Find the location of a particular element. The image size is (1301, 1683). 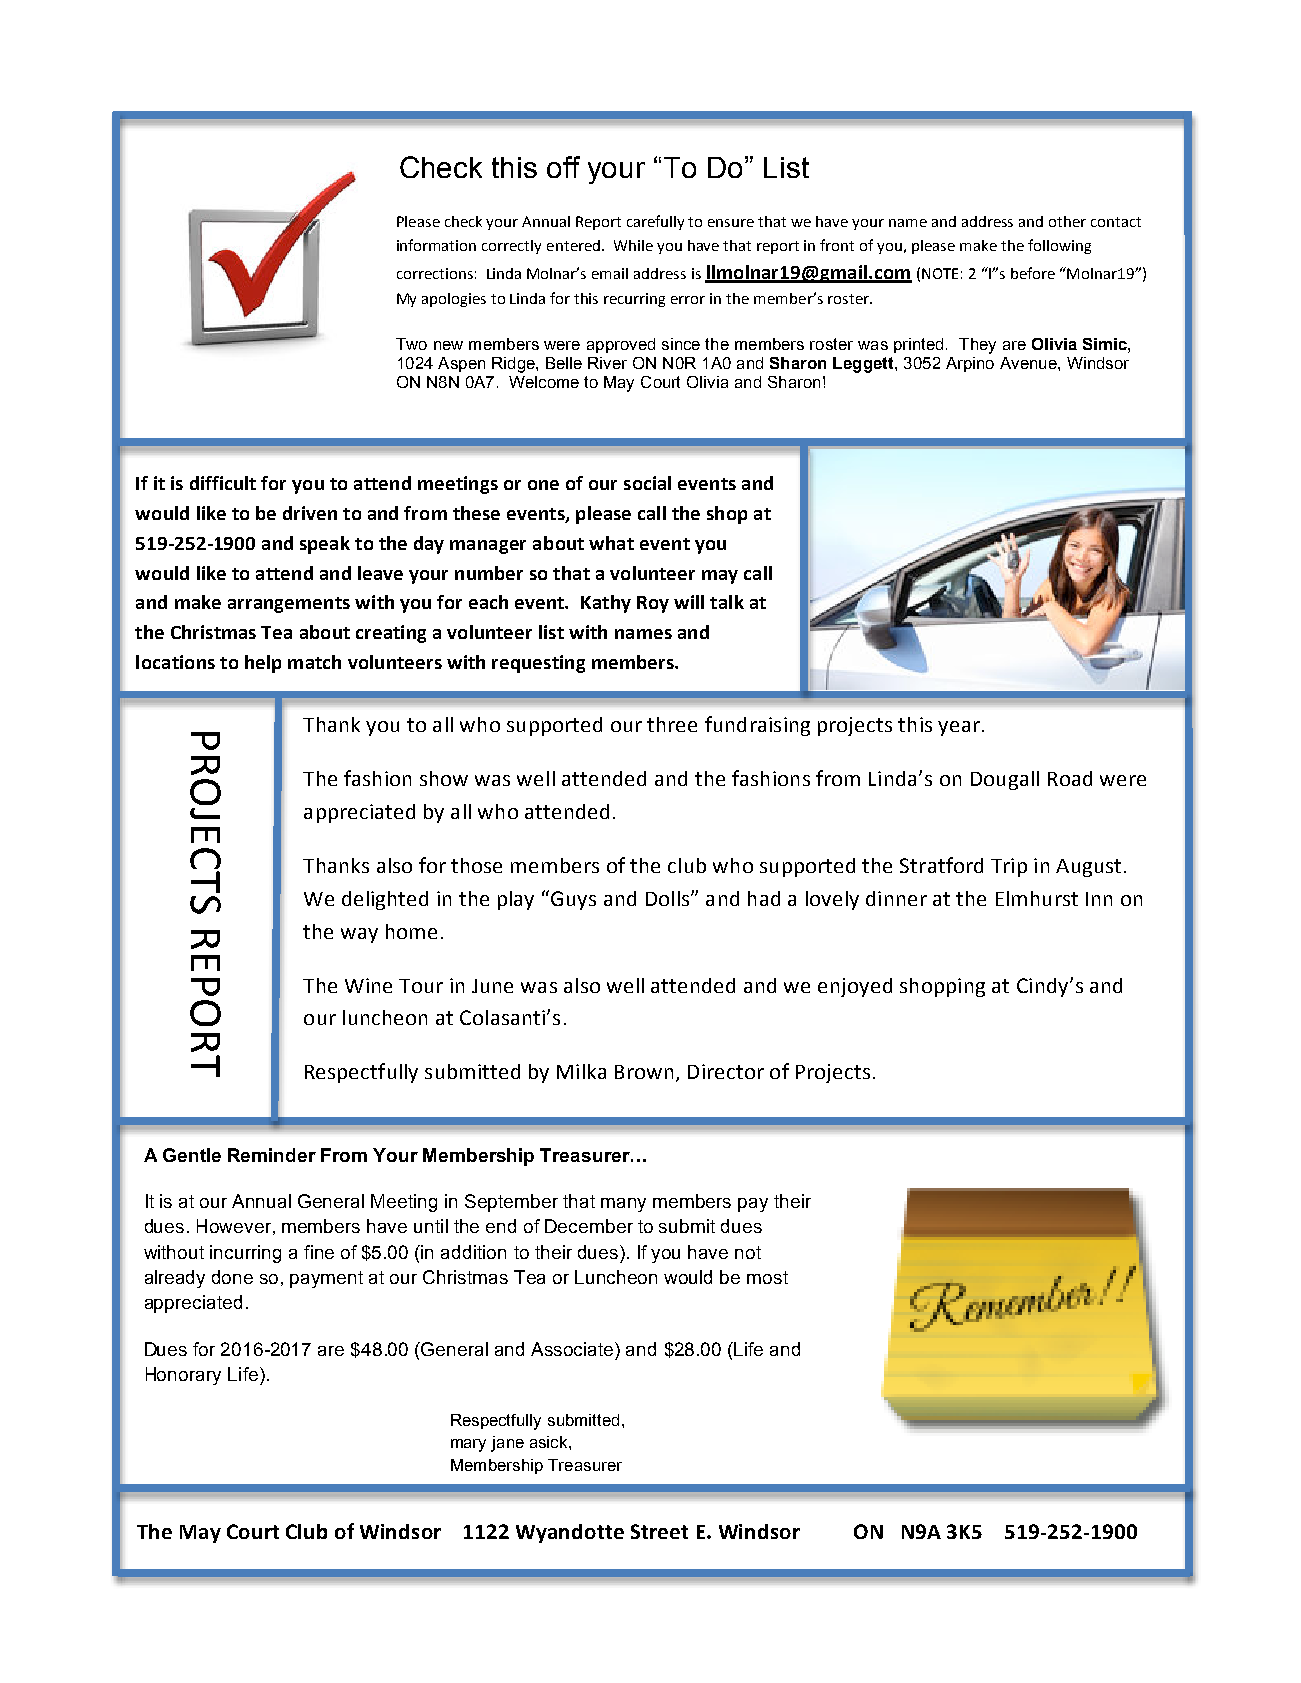

Avenue is located at coordinates (1029, 363).
